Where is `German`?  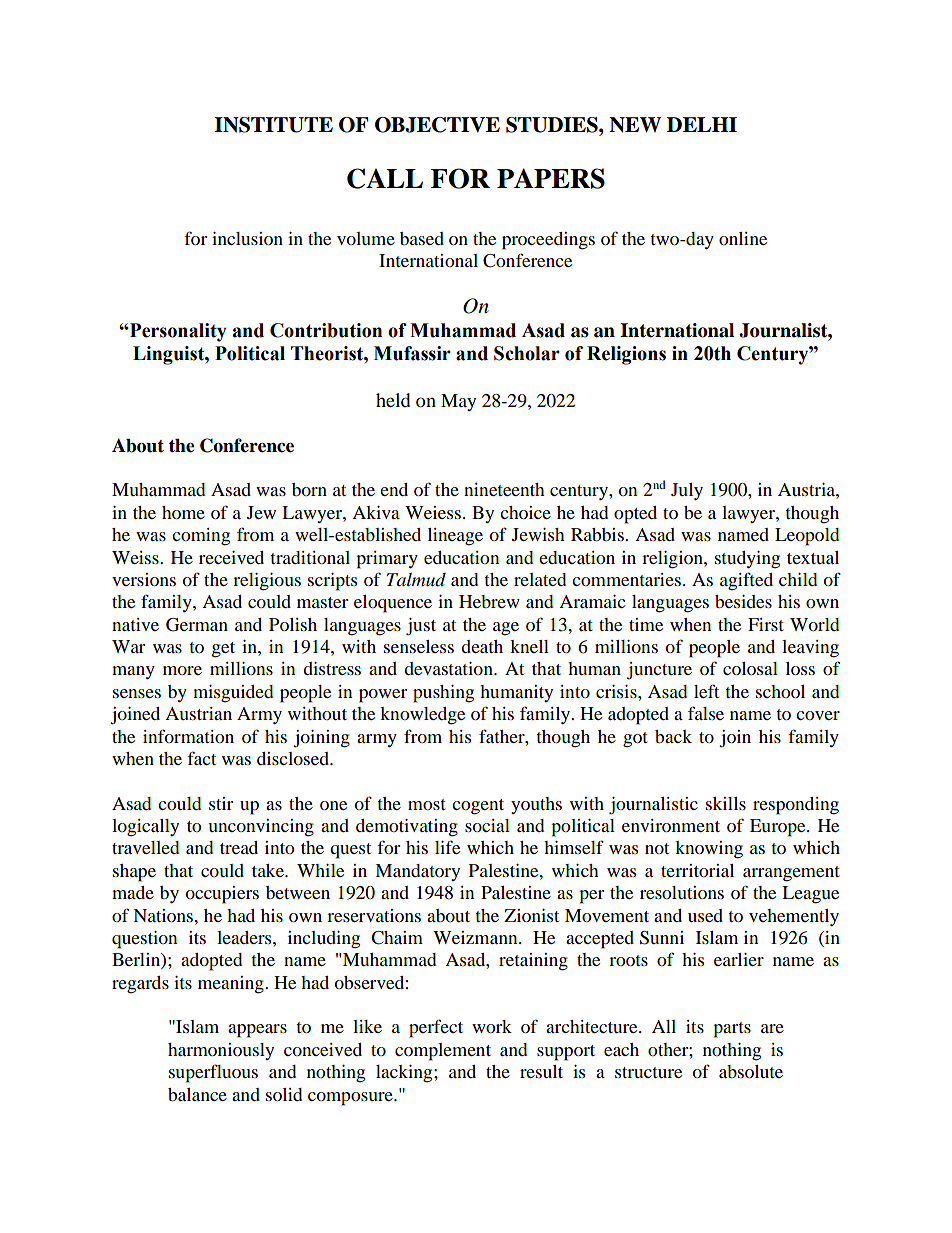 German is located at coordinates (197, 625).
